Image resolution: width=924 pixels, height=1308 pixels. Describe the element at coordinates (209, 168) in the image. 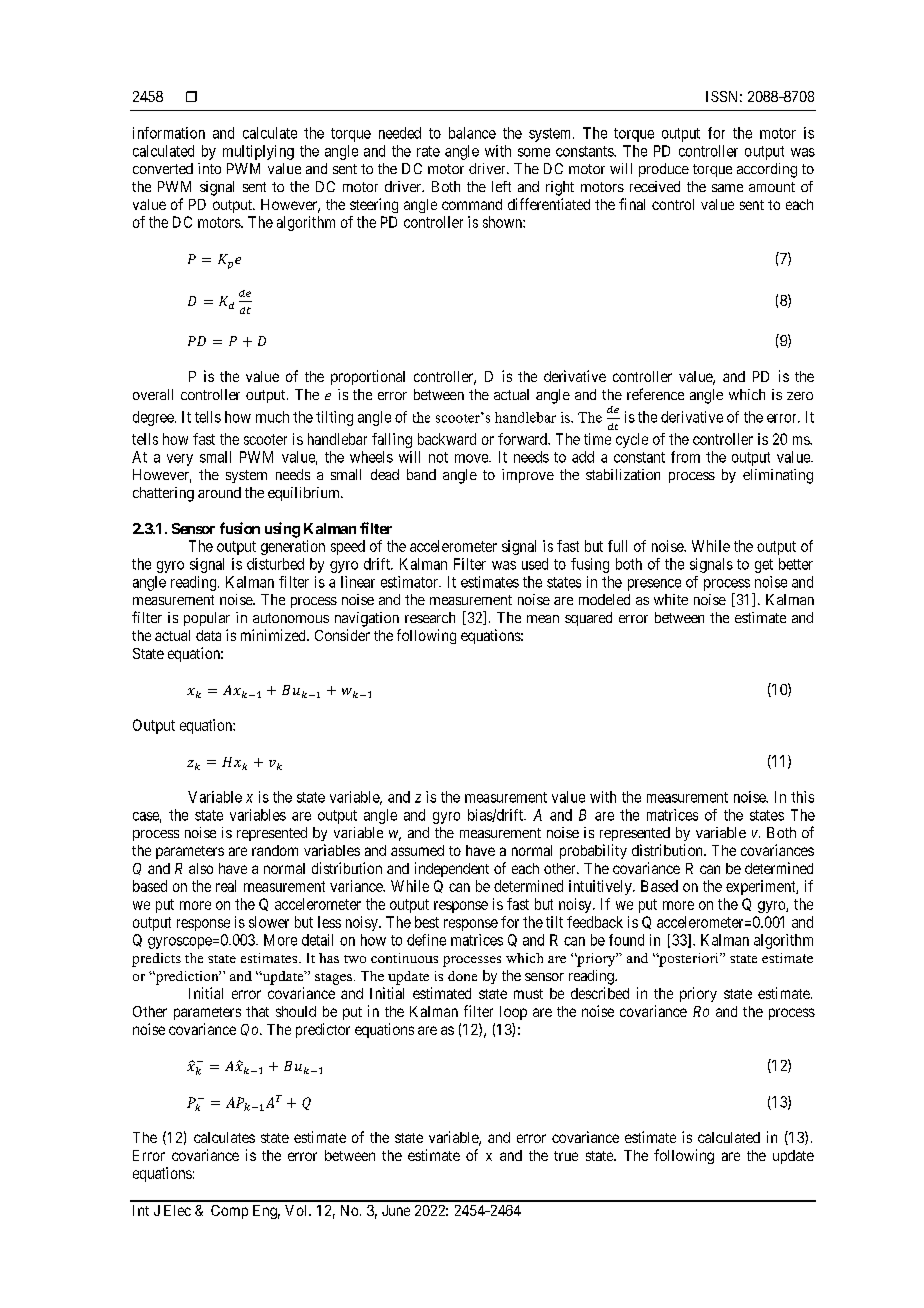

I see `into` at that location.
